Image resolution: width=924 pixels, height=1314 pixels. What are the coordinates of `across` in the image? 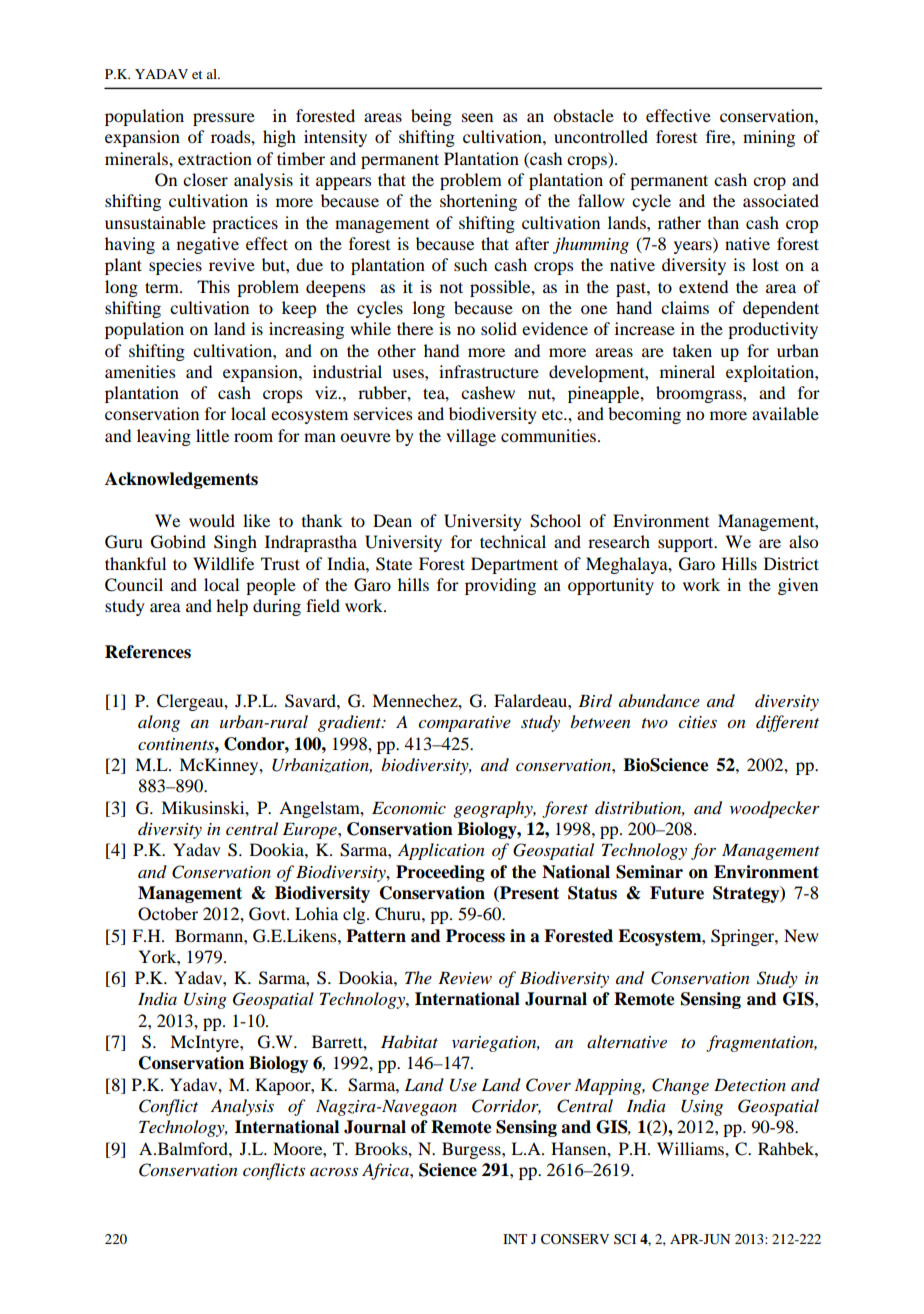 It's located at (334, 1172).
